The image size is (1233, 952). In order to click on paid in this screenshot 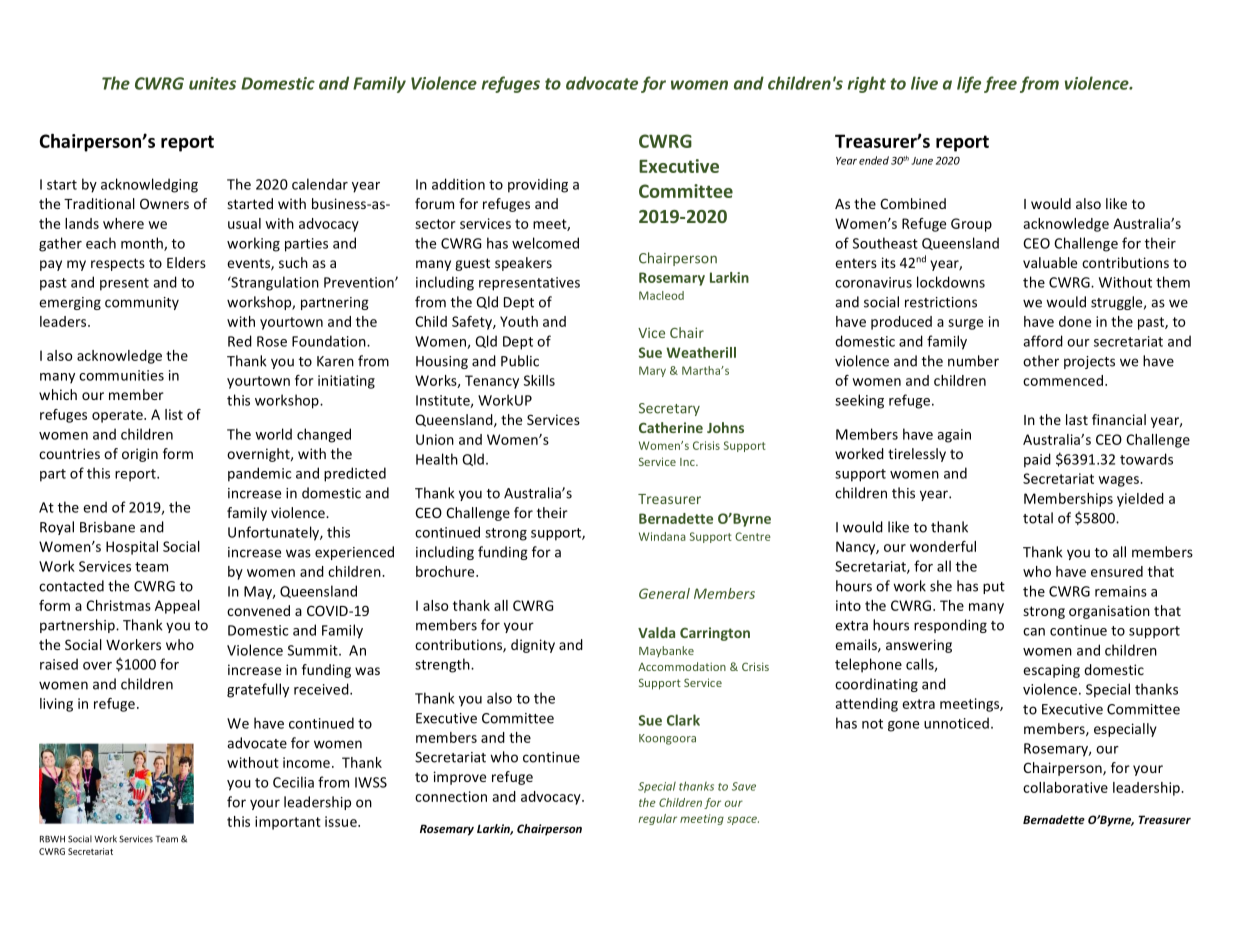, I will do `click(1037, 460)`.
